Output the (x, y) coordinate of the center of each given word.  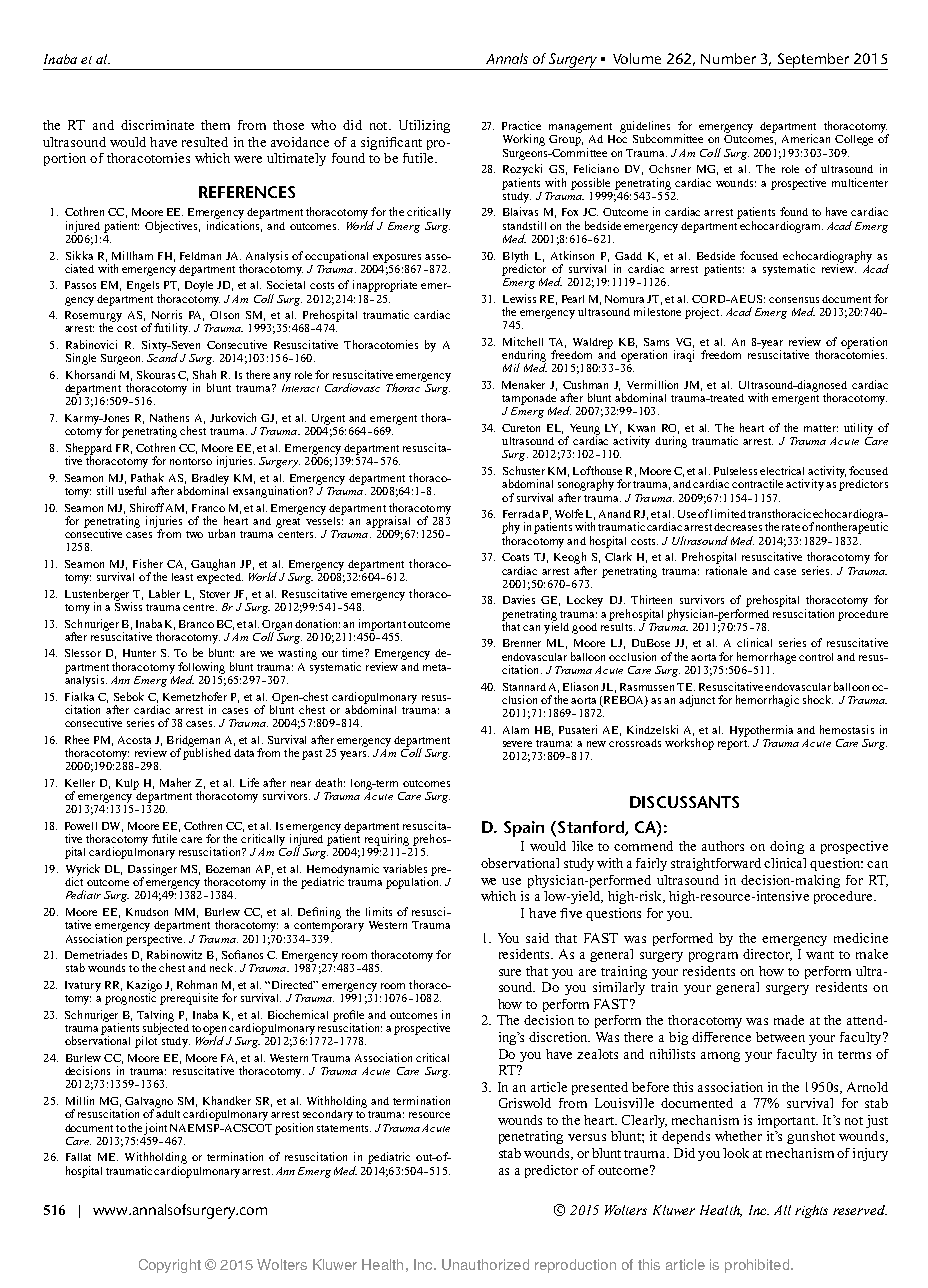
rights (811, 1211)
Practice (521, 125)
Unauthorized (485, 1264)
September (814, 61)
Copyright (170, 1266)
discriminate (157, 125)
